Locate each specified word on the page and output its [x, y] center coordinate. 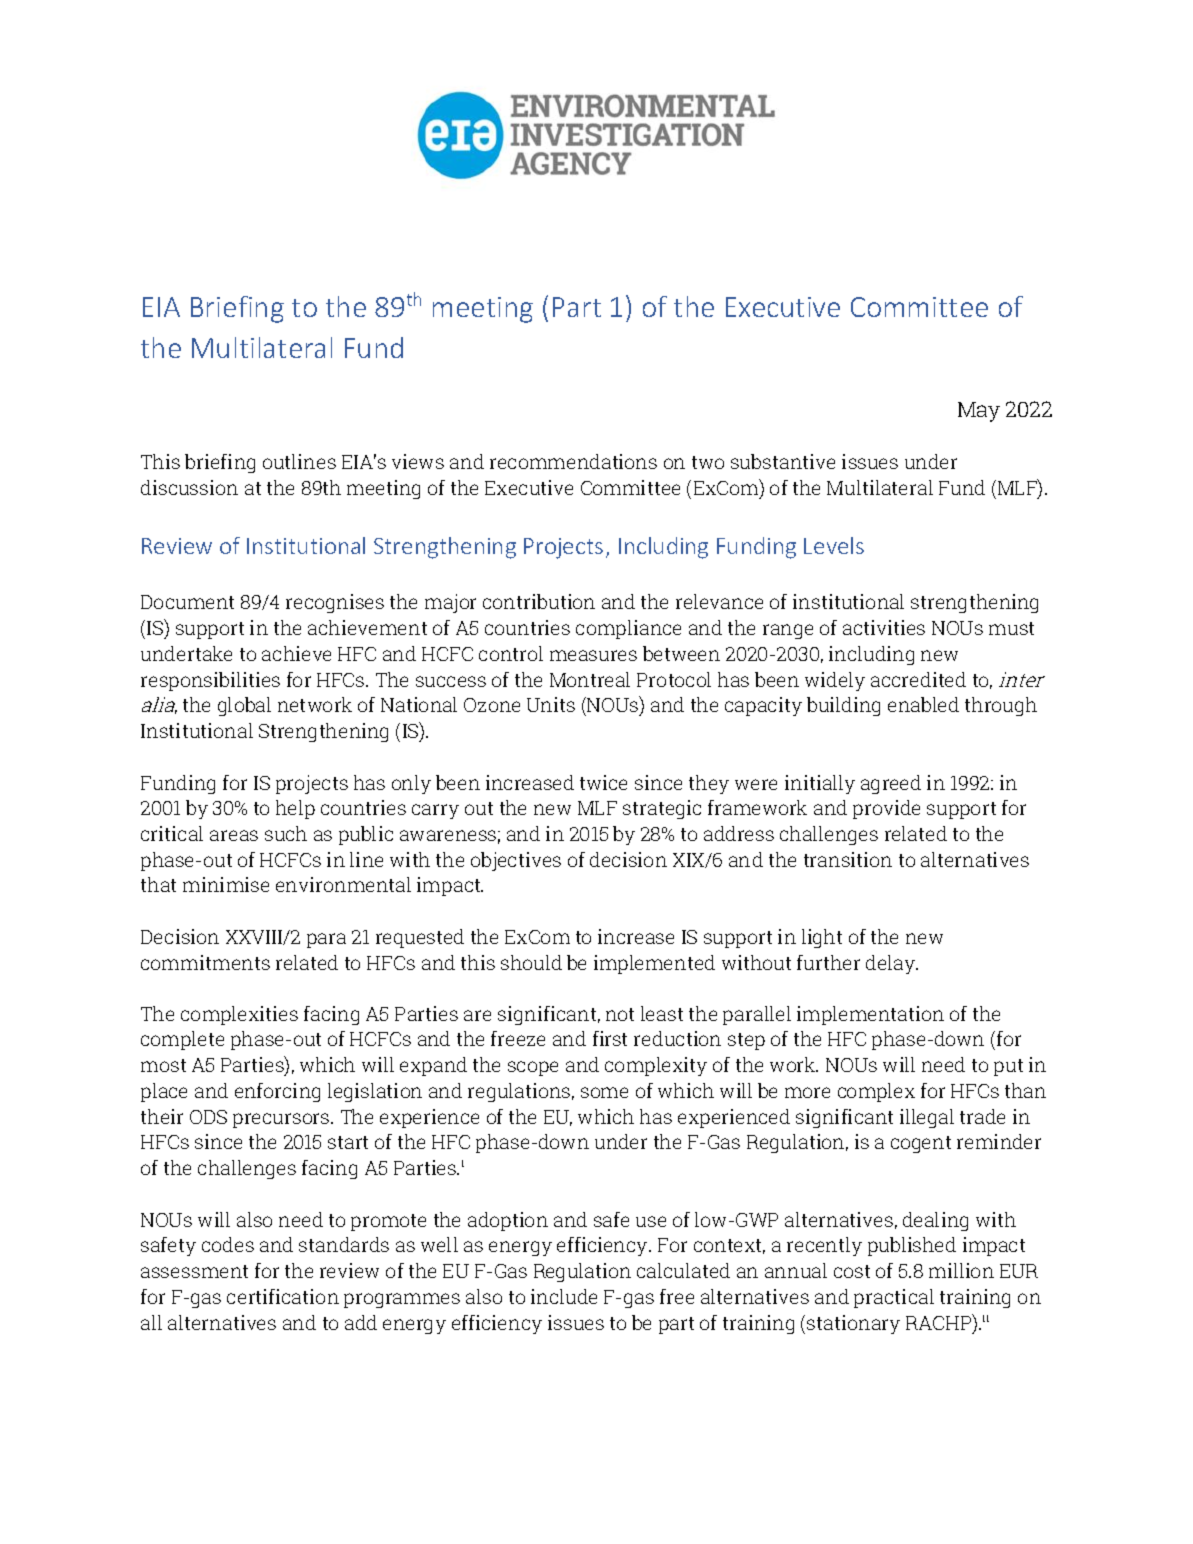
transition [848, 859]
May [979, 412]
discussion [189, 487]
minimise [226, 884]
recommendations [573, 461]
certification [283, 1296]
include [564, 1296]
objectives [516, 861]
